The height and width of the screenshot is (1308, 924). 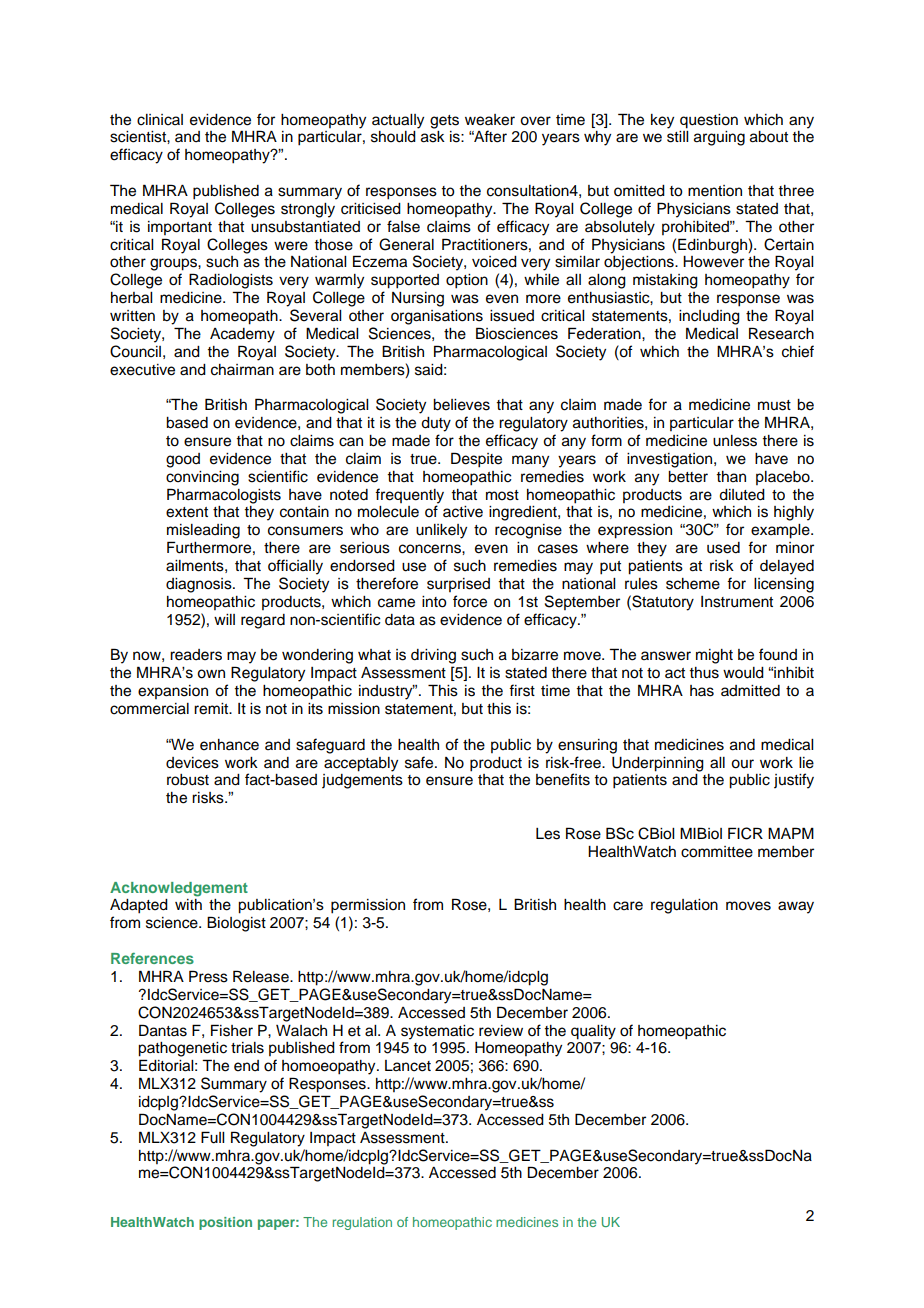 I want to click on unless, so click(x=735, y=441).
